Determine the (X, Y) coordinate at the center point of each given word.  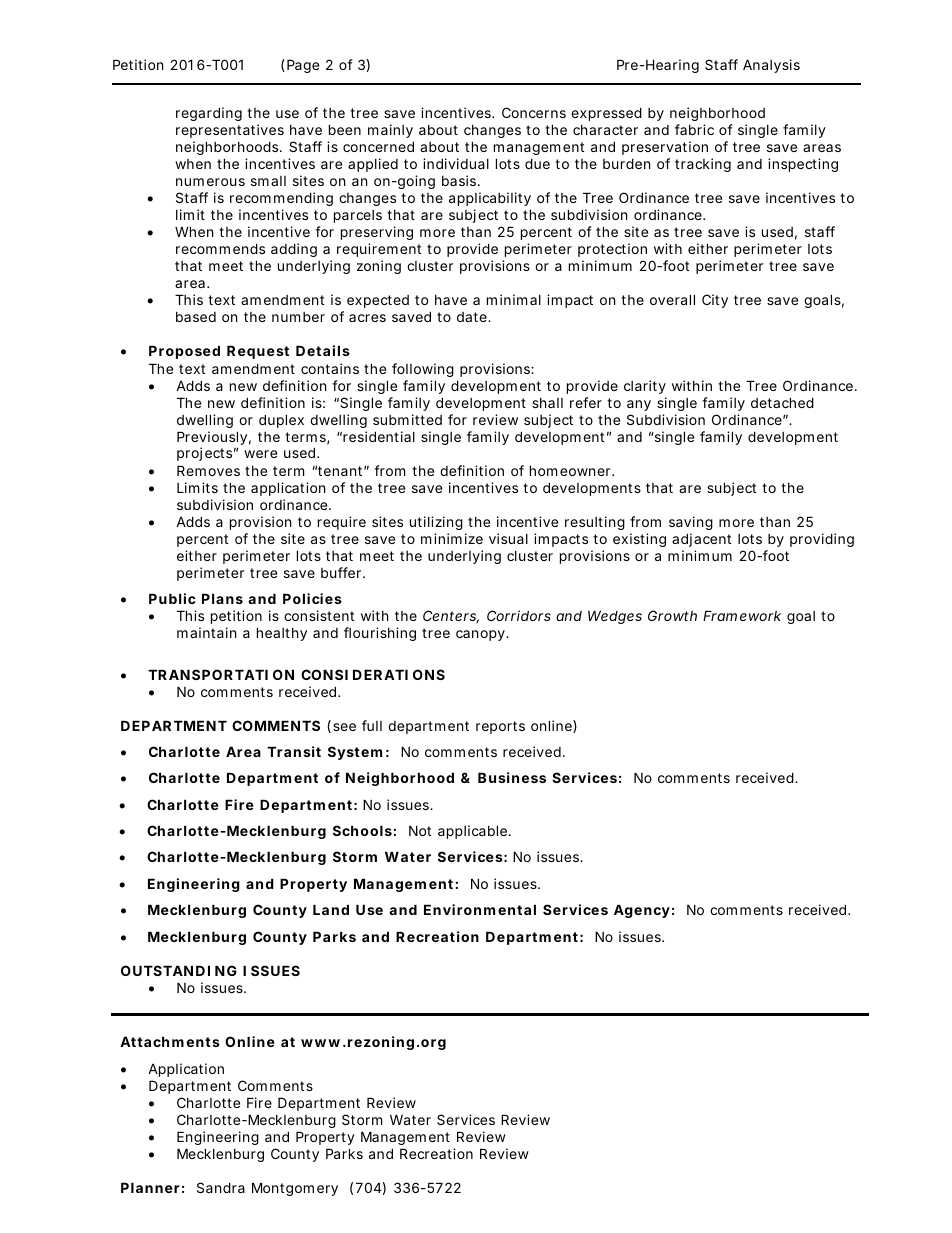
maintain (206, 632)
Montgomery (295, 1189)
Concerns (534, 112)
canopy (481, 635)
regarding (209, 114)
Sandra (221, 1187)
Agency (642, 911)
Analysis (771, 66)
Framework (742, 615)
